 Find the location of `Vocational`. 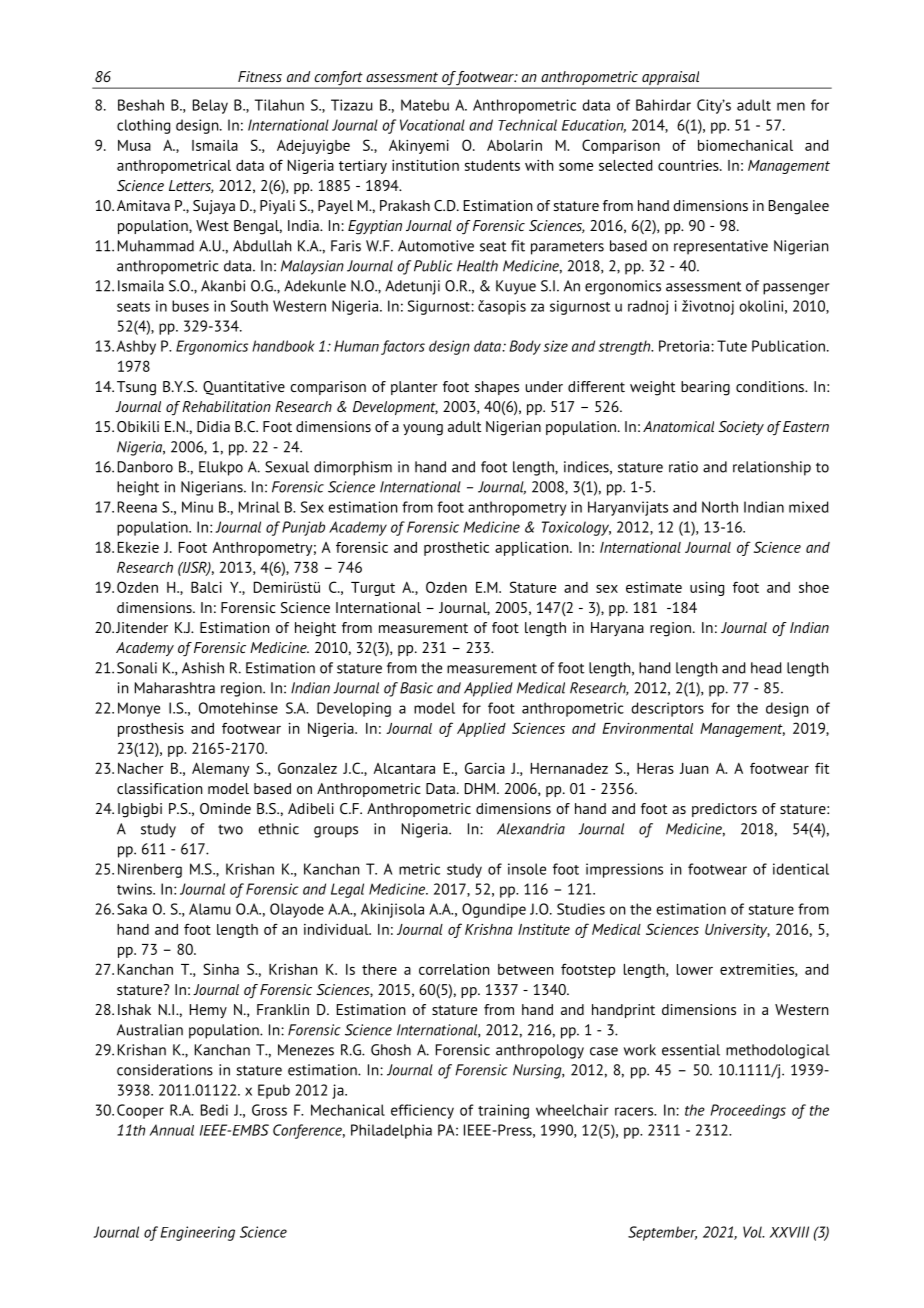

Vocational is located at coordinates (432, 125).
